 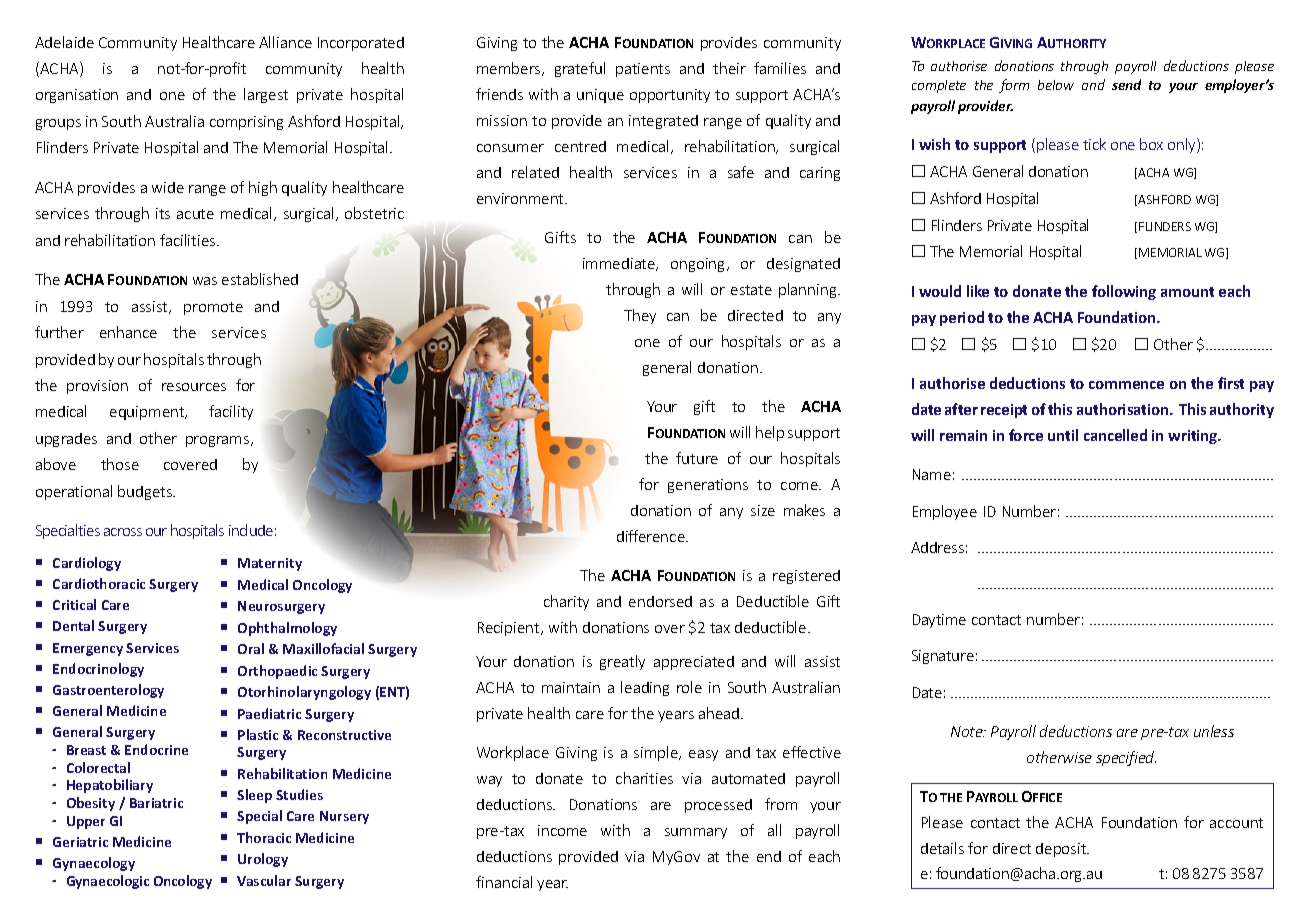 I want to click on cancelled, so click(x=1115, y=435).
